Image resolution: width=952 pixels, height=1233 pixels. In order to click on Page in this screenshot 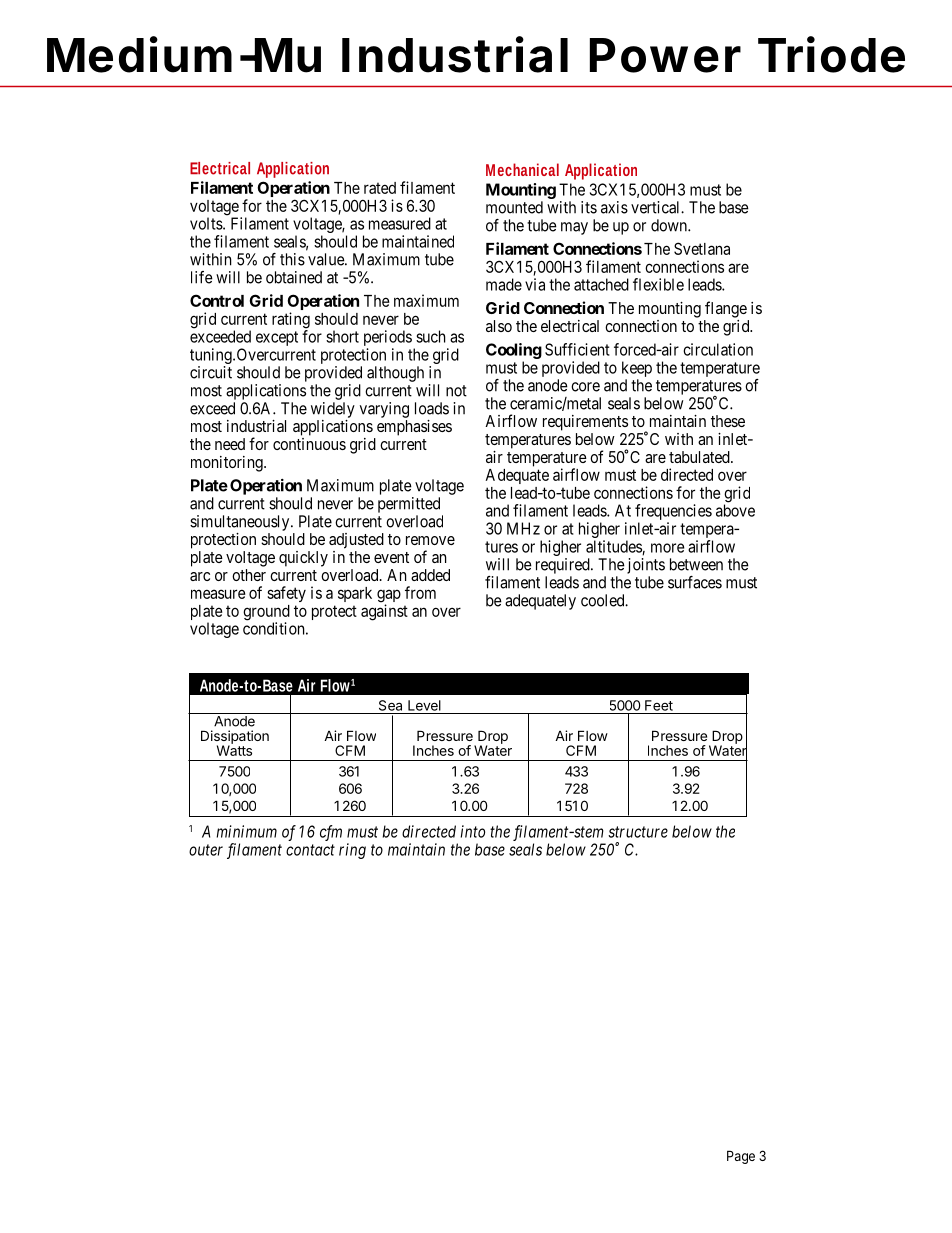, I will do `click(741, 1157)`.
